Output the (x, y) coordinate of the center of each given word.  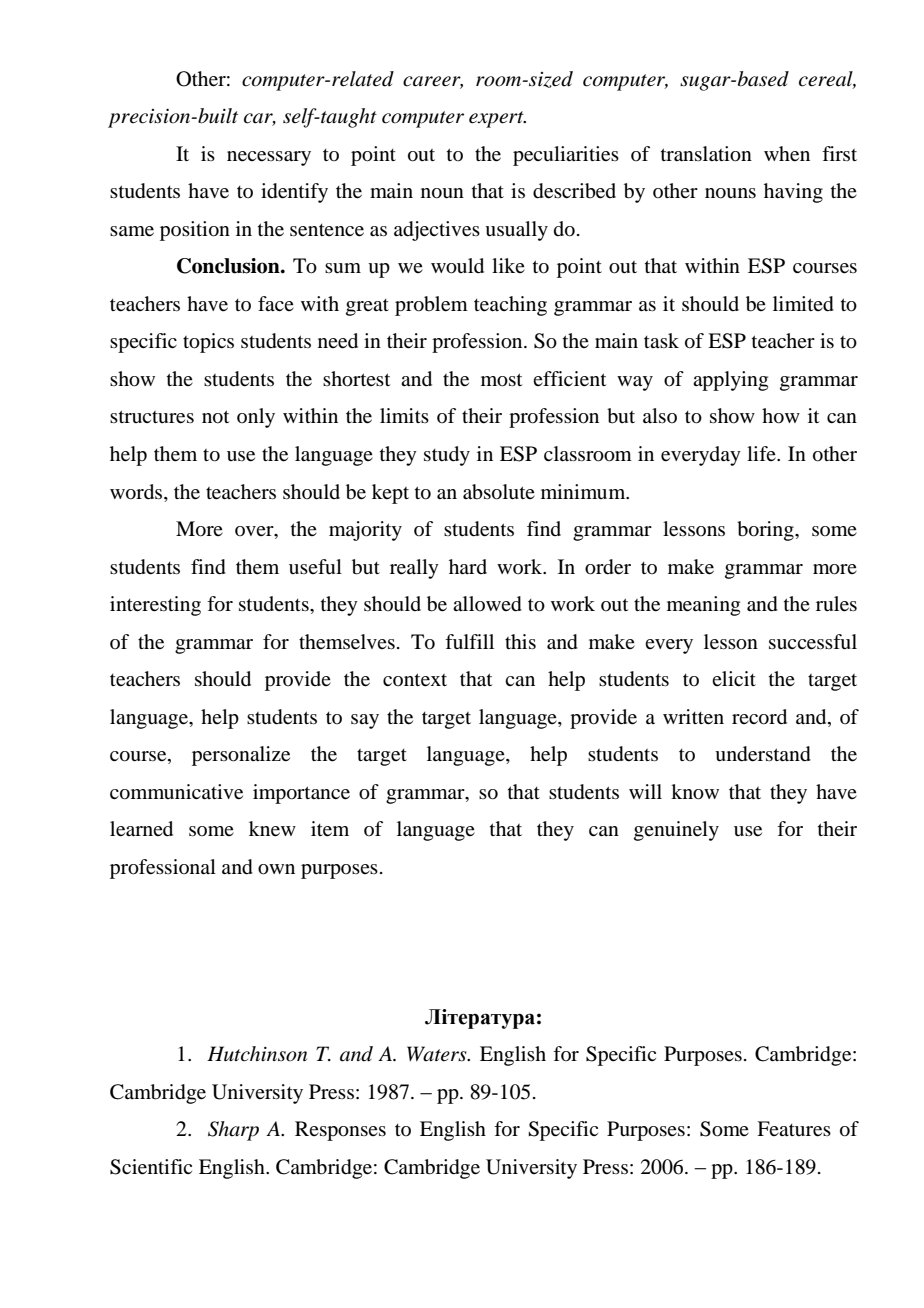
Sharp (233, 1131)
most (501, 380)
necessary (269, 158)
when (787, 154)
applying (730, 381)
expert (497, 119)
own (276, 869)
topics (208, 343)
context (415, 680)
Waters (438, 1054)
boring (766, 531)
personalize (241, 756)
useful (315, 566)
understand (763, 754)
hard (468, 566)
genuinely (676, 831)
